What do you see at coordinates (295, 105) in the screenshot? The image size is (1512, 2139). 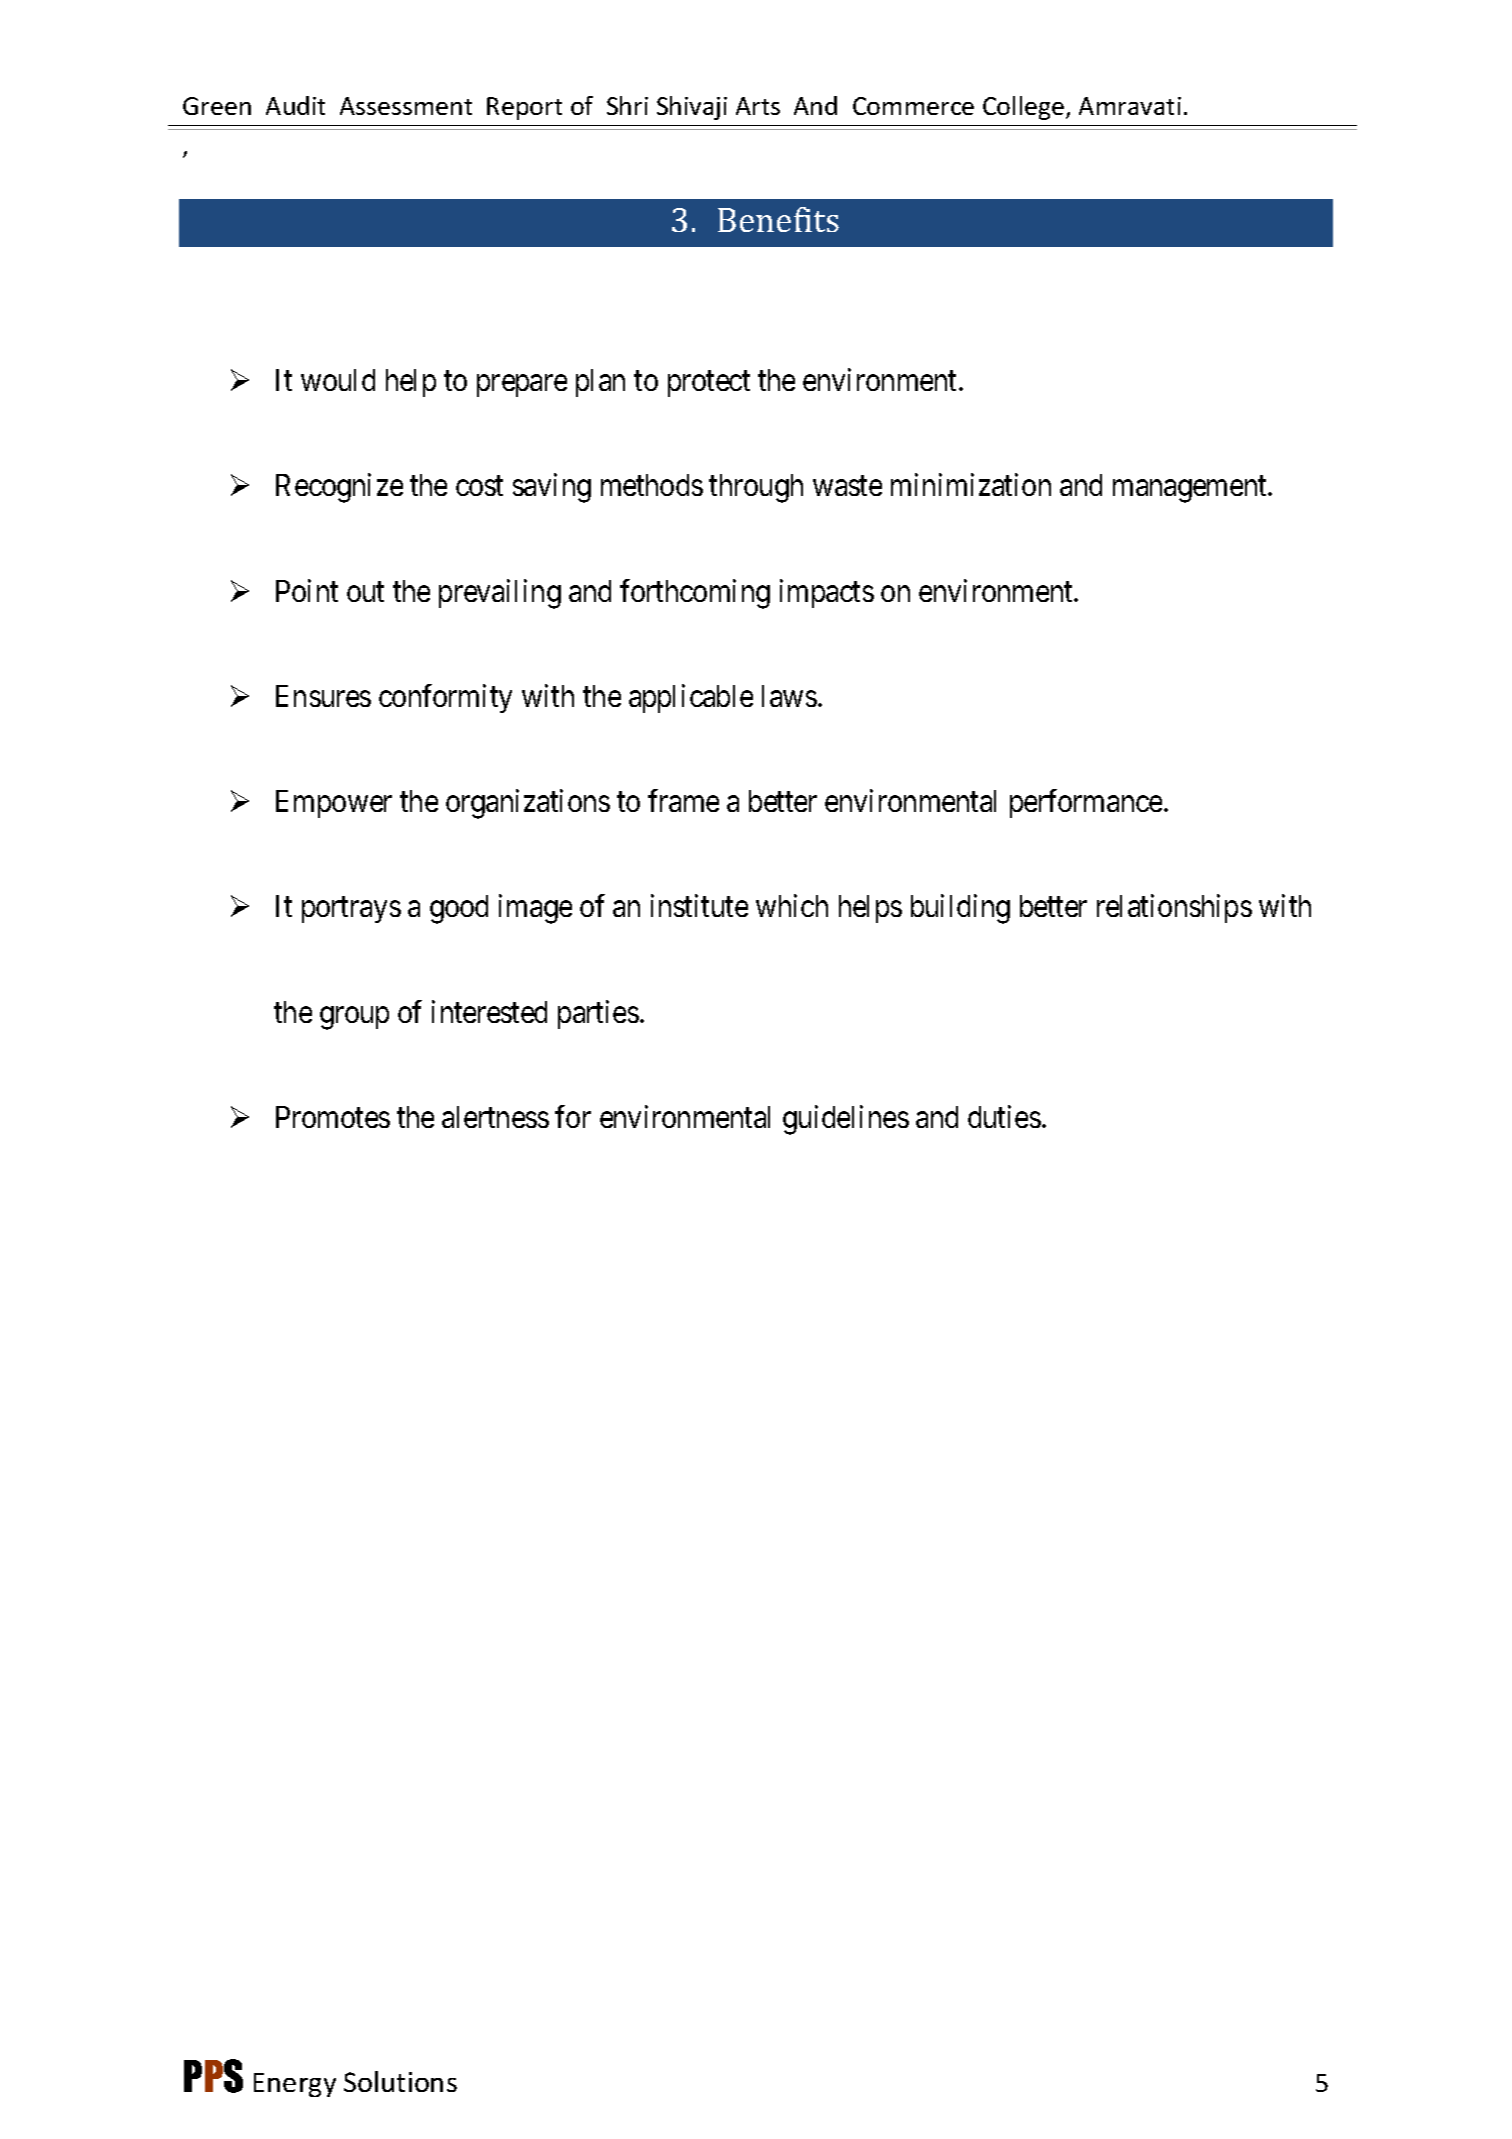 I see `Audit` at bounding box center [295, 105].
